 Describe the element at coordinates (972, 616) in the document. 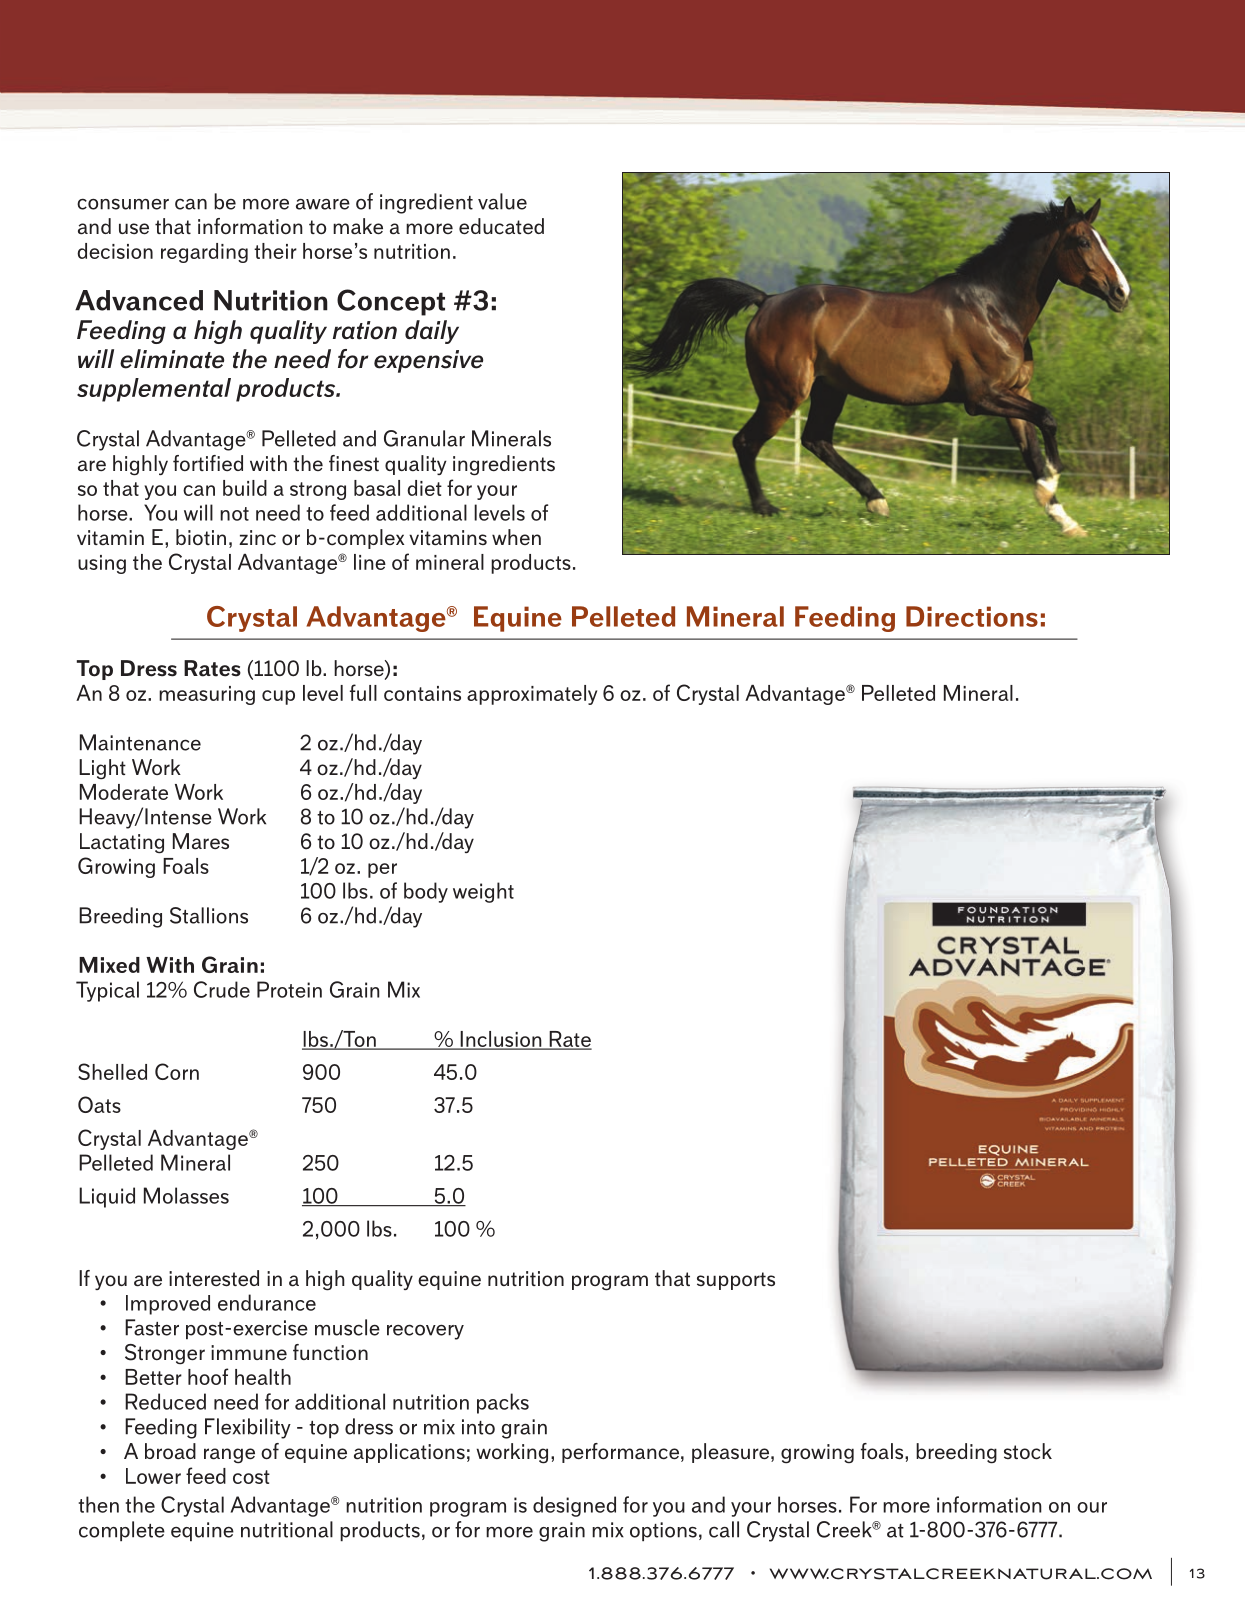

I see `Directions` at that location.
